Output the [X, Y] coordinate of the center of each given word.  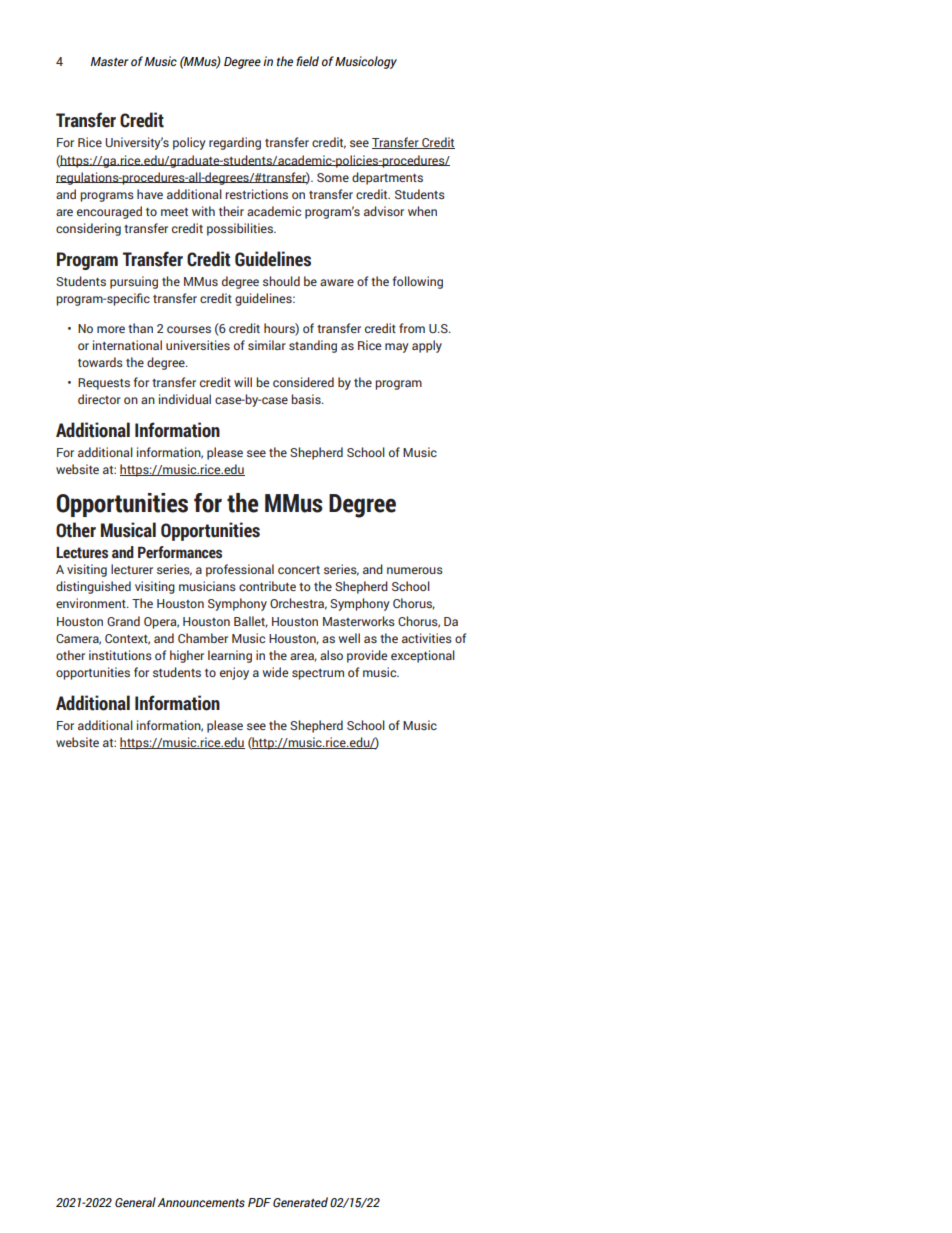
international [127, 345]
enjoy [234, 673]
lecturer [132, 569]
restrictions [256, 194]
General [135, 1202]
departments [387, 178]
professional [240, 570]
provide [367, 656]
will [243, 382]
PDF [259, 1202]
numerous [415, 570]
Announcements [201, 1202]
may [397, 348]
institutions [120, 655]
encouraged [109, 212]
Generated [300, 1202]
